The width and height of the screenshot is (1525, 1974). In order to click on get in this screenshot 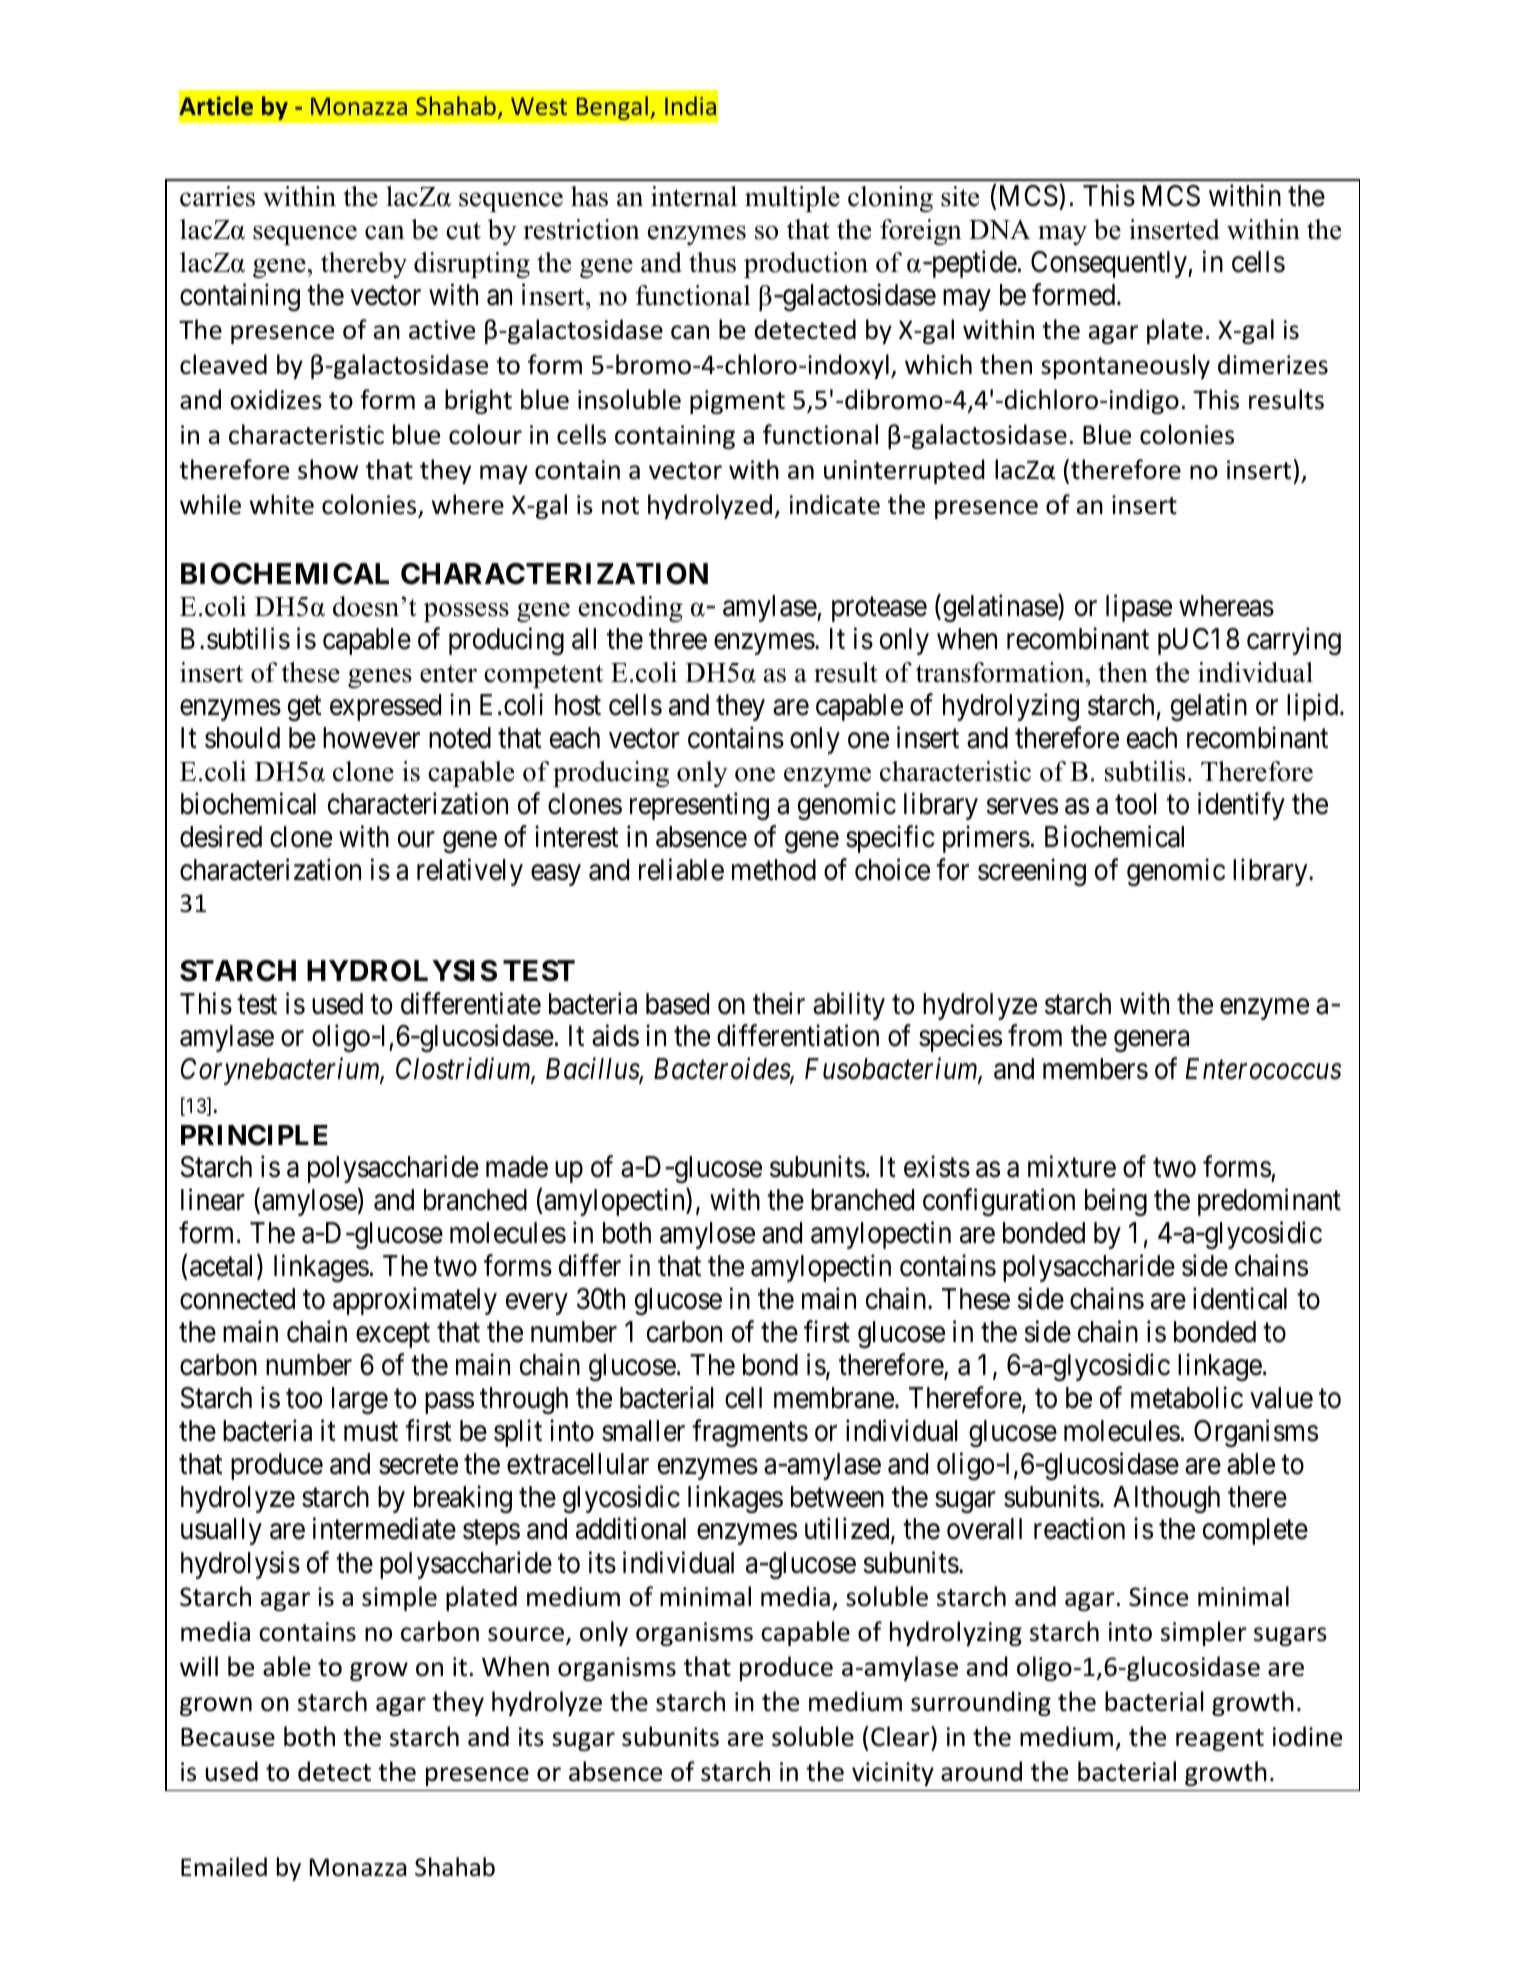, I will do `click(305, 708)`.
